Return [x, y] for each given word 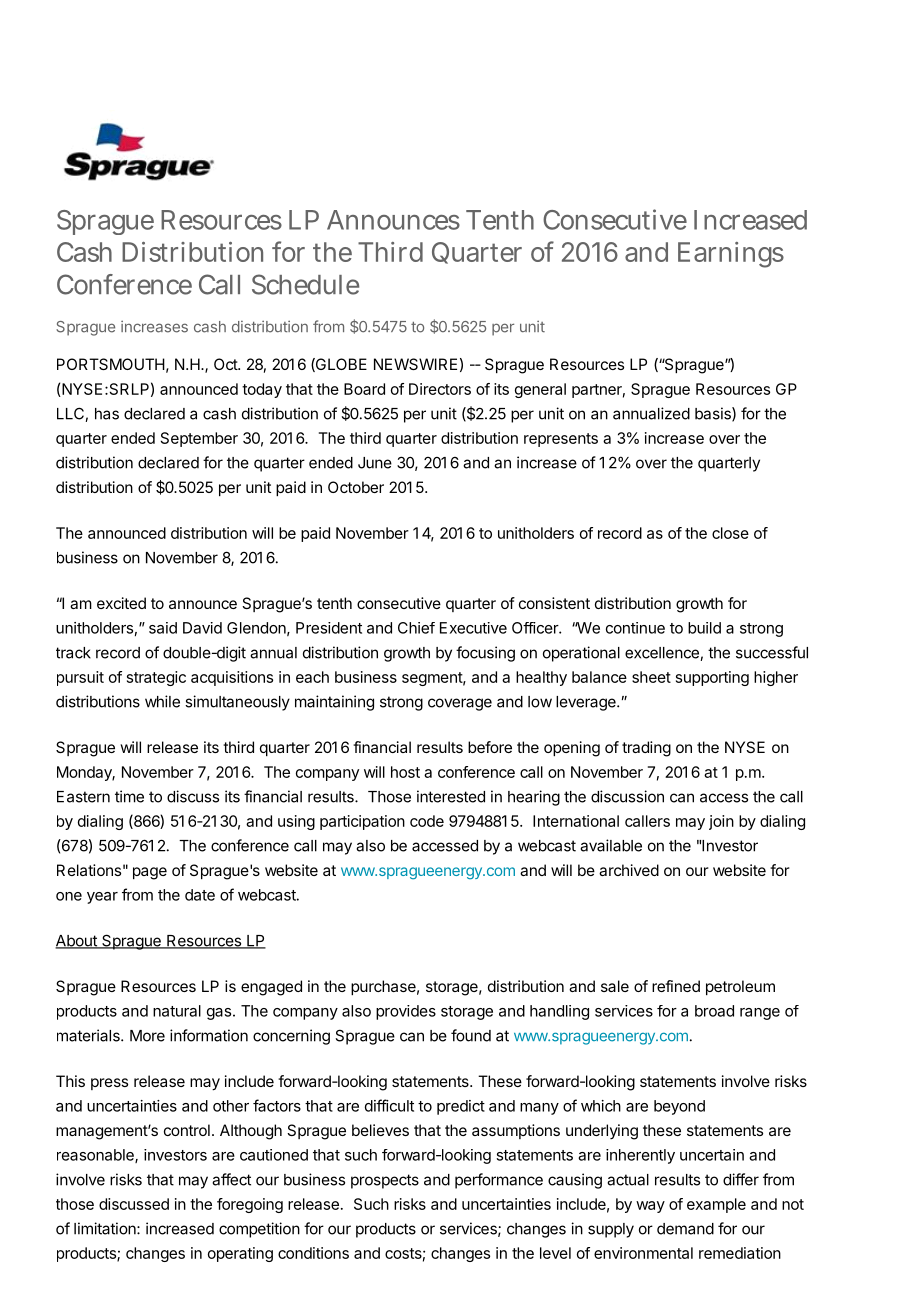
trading [646, 749]
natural [177, 1011]
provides [406, 1012]
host [405, 772]
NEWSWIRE [415, 364]
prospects [385, 1181]
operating [240, 1254]
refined [676, 986]
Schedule [305, 284]
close [730, 533]
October [356, 487]
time [129, 796]
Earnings [731, 255]
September [199, 439]
